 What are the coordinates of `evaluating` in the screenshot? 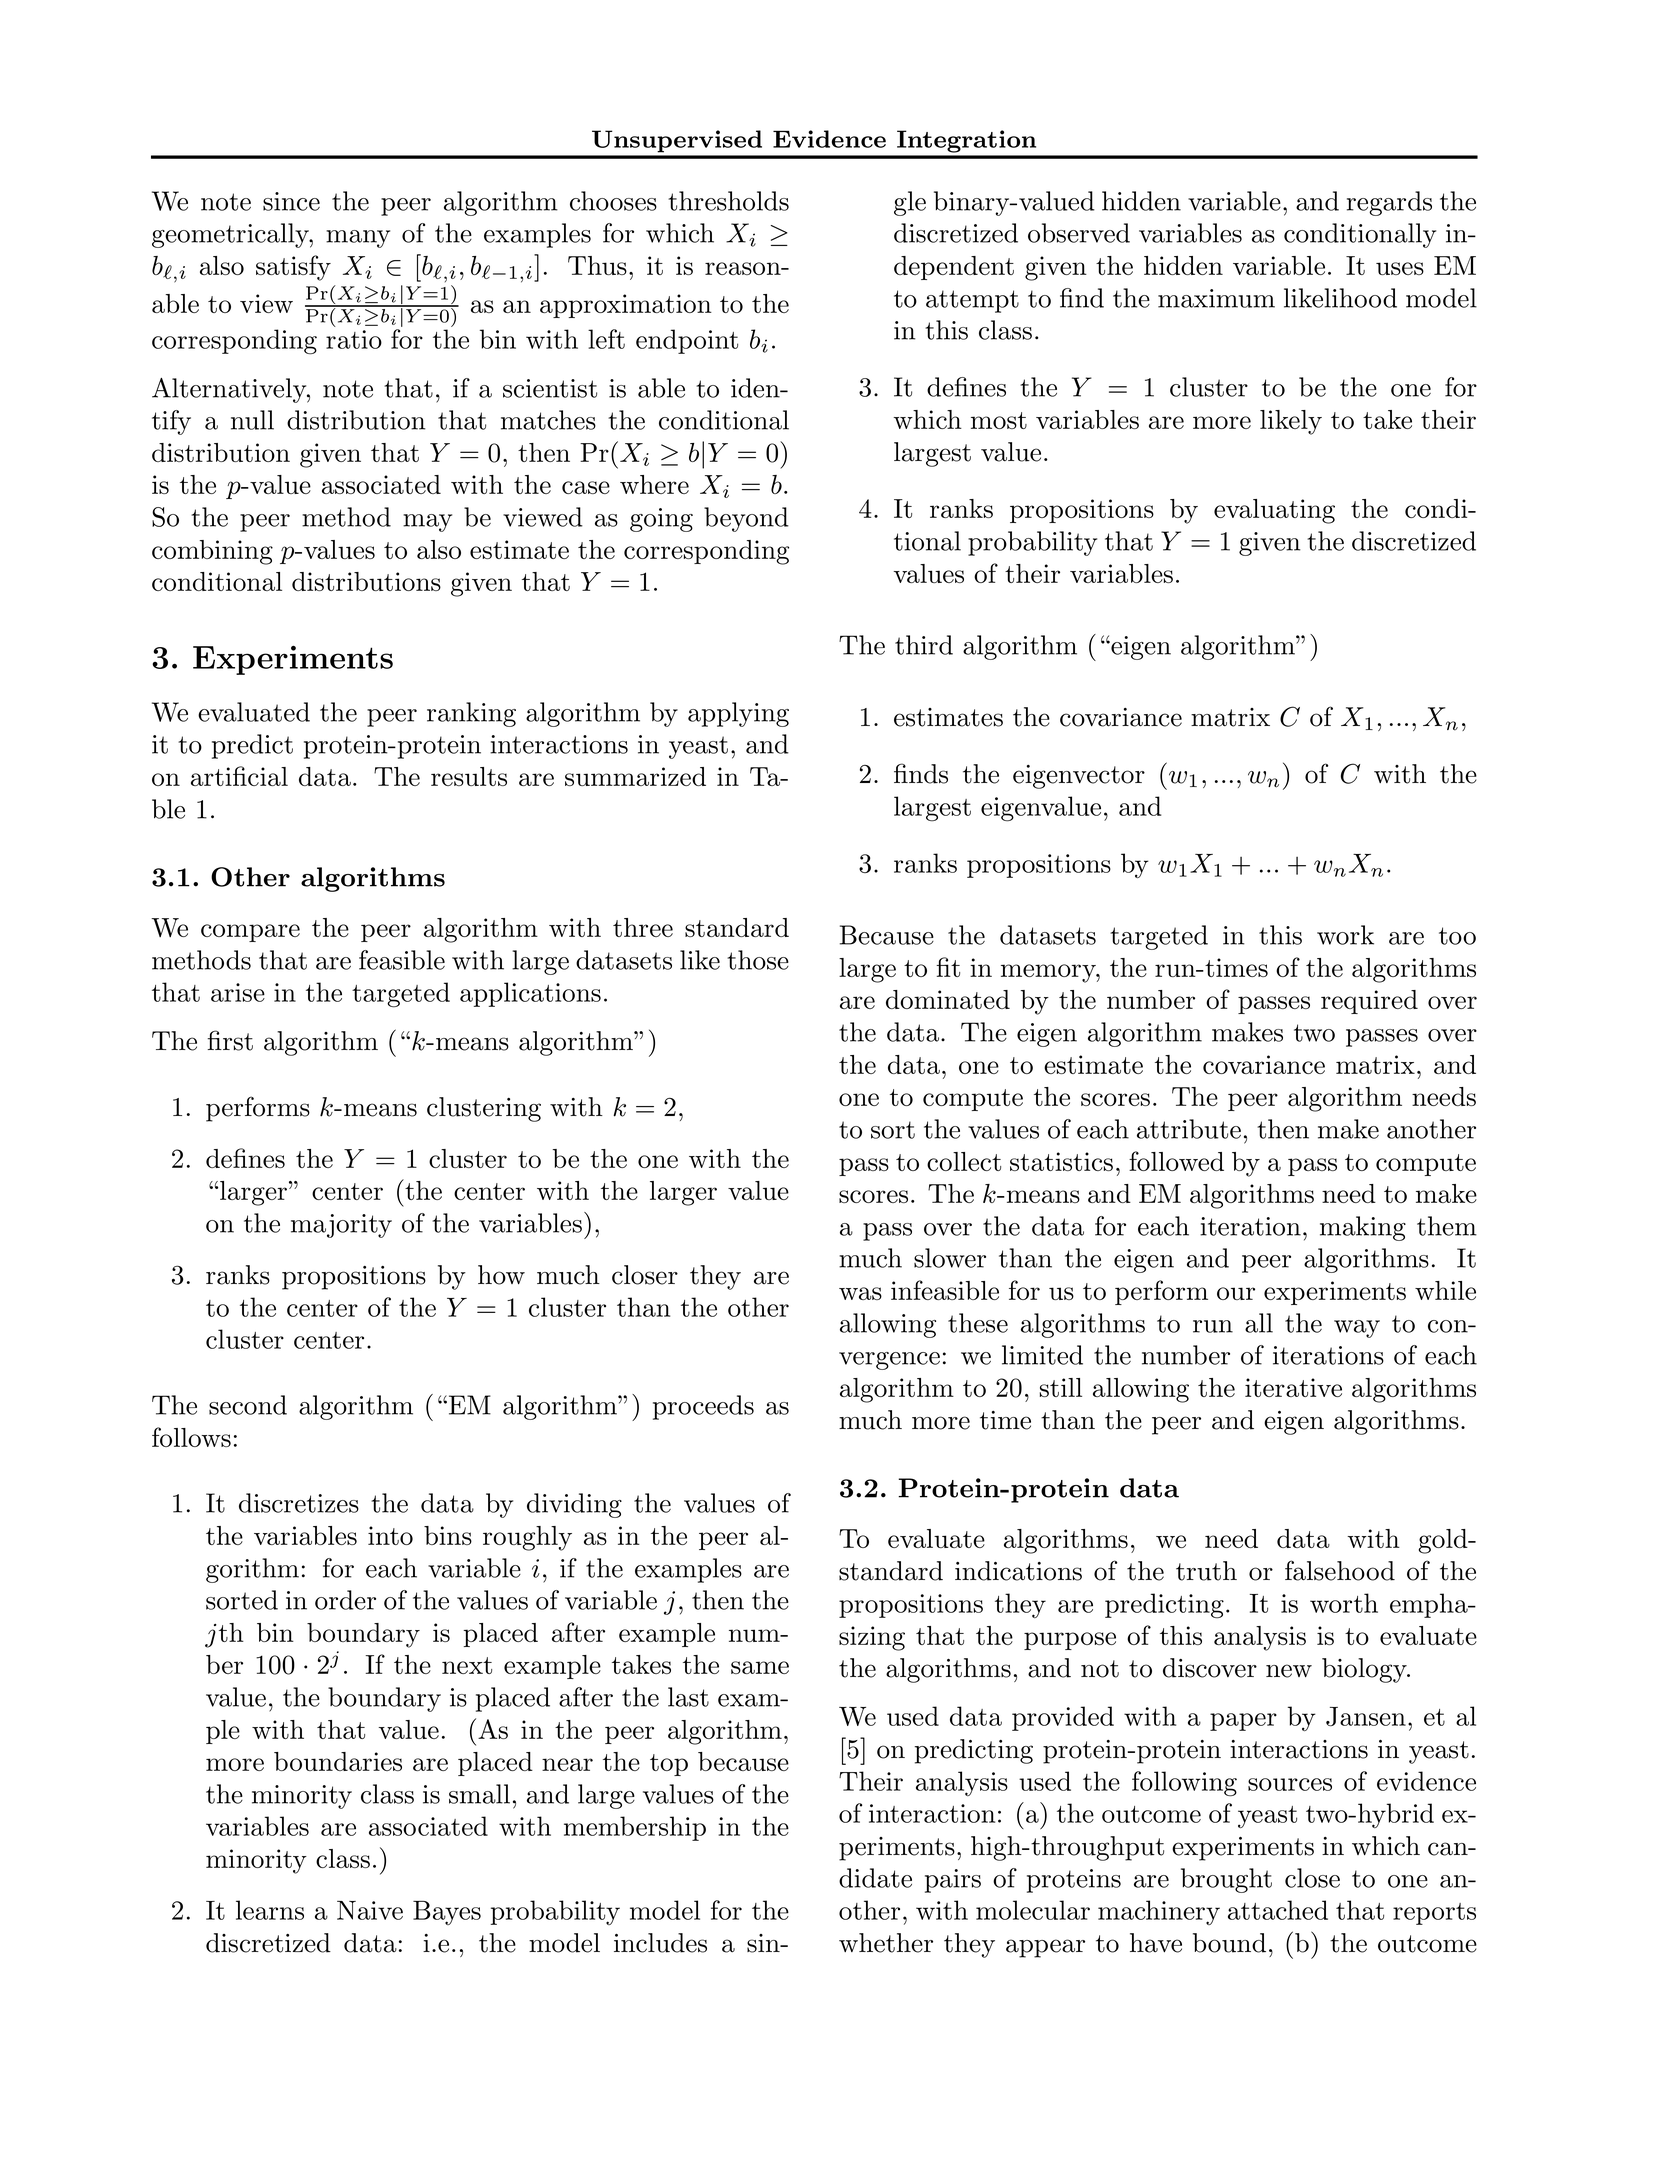 It's located at (1274, 511).
